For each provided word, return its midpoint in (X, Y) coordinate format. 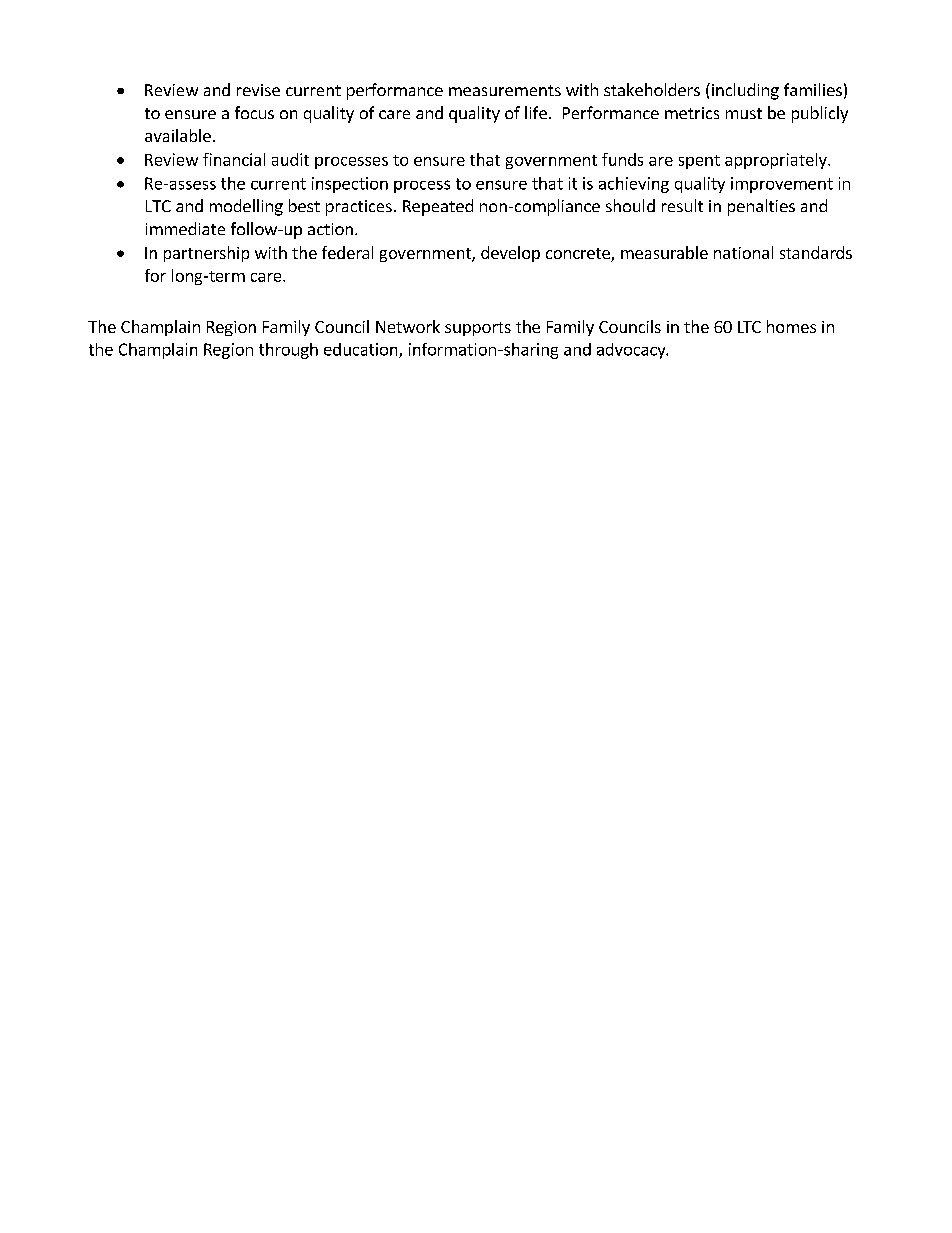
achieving (634, 185)
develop (510, 254)
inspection (350, 185)
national (743, 252)
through (288, 351)
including (744, 91)
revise (258, 90)
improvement (782, 185)
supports (478, 329)
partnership (206, 254)
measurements (505, 90)
